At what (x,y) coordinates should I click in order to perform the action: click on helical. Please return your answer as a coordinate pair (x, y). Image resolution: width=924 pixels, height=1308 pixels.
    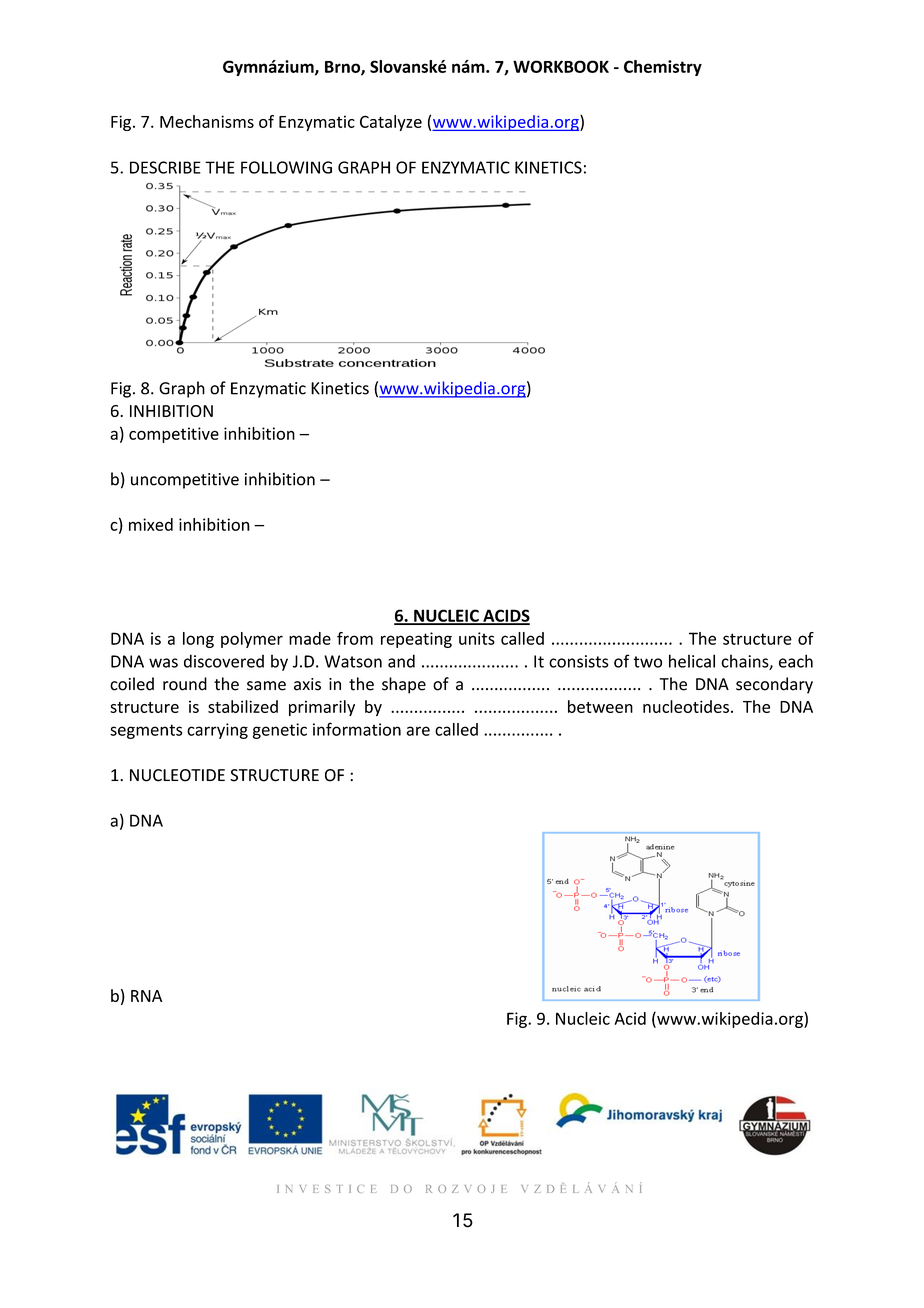
    Looking at the image, I should click on (692, 661).
